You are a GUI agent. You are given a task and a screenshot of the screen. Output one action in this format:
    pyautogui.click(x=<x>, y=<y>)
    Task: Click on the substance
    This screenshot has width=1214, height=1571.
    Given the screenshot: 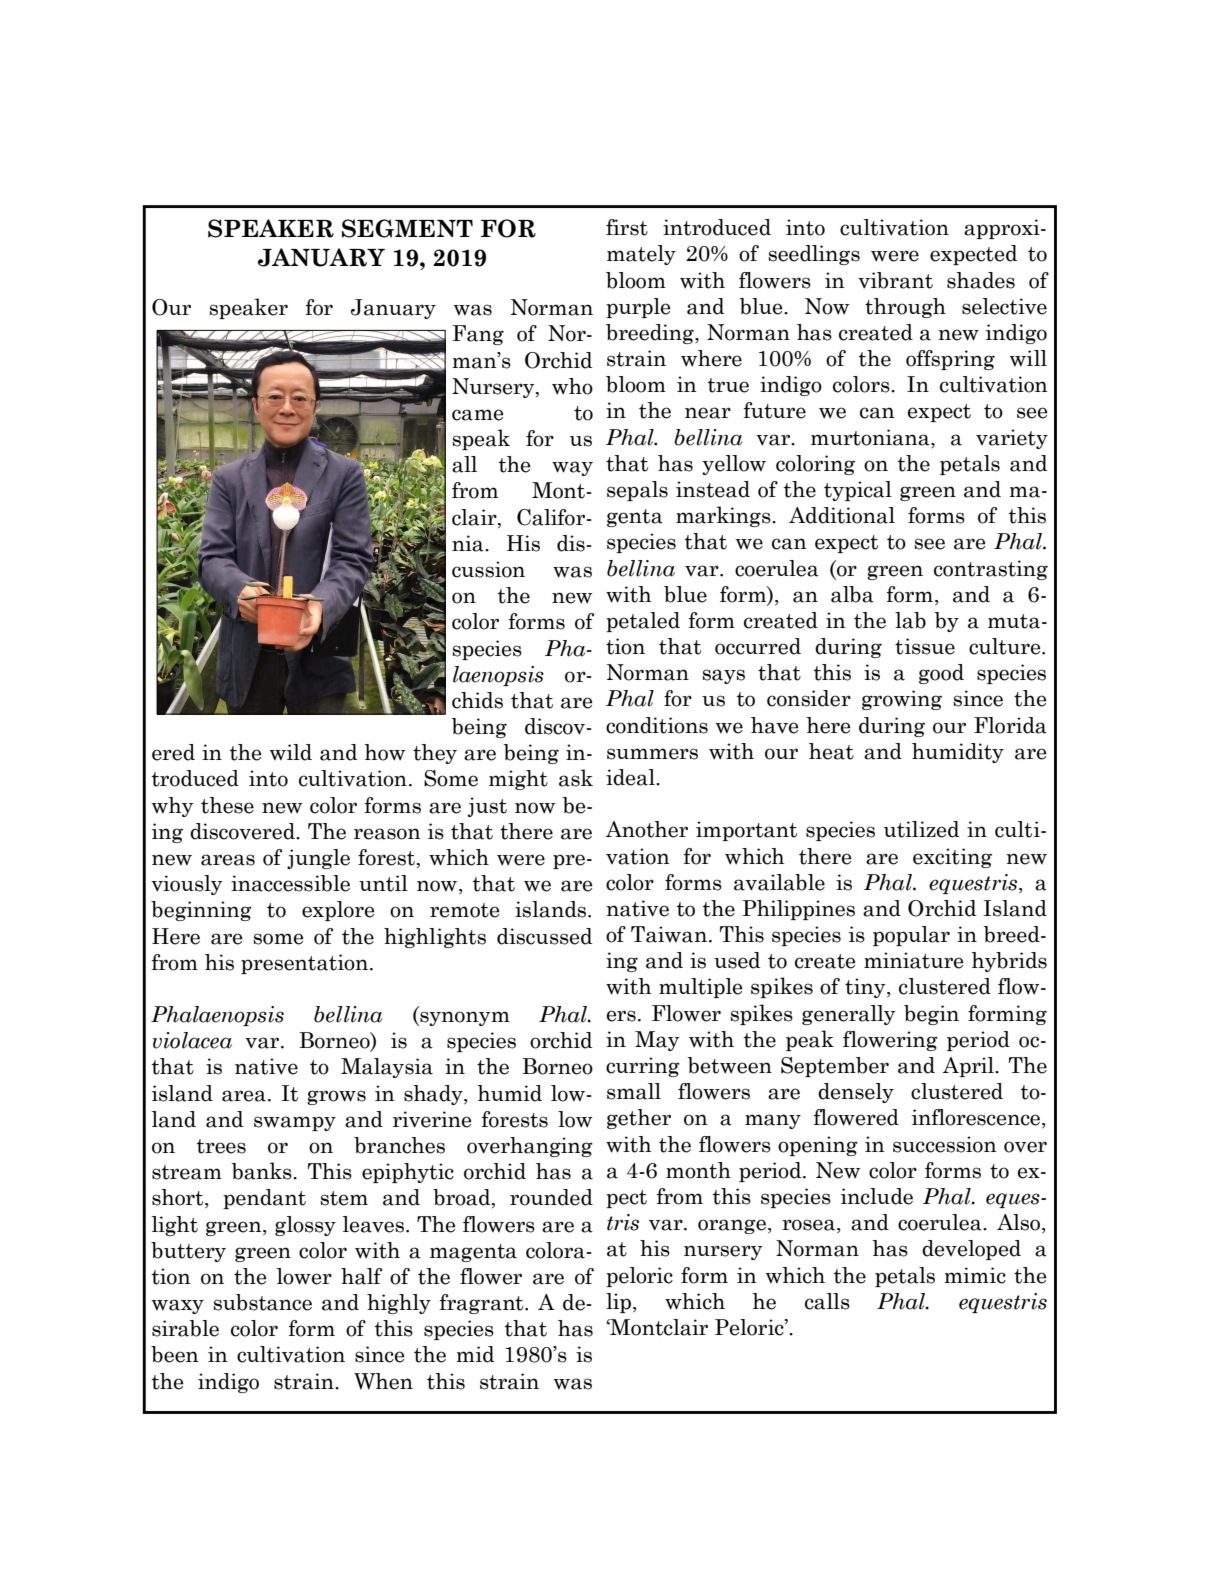 What is the action you would take?
    pyautogui.click(x=262, y=1302)
